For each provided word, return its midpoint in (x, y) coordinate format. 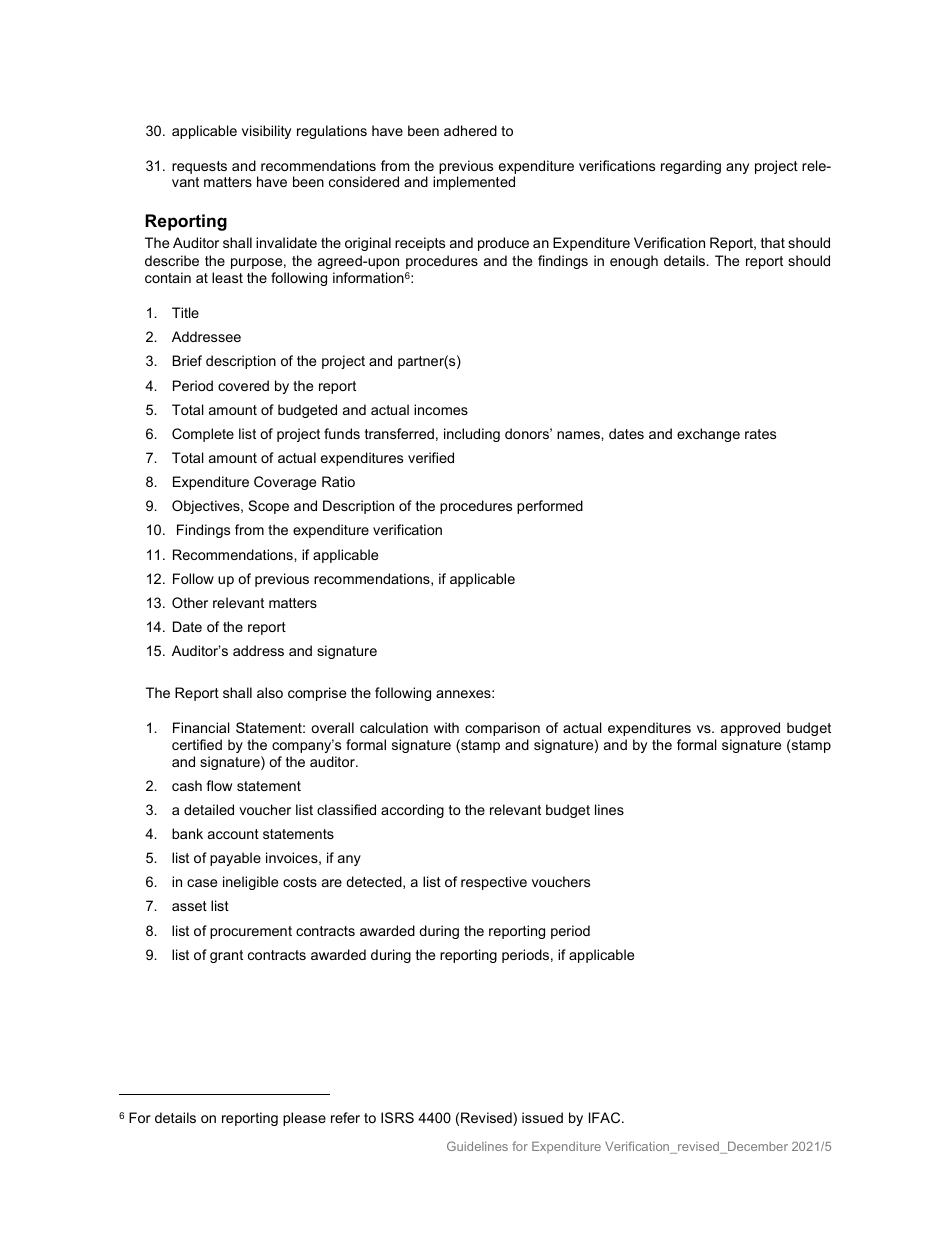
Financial (201, 727)
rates (760, 434)
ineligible (250, 883)
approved (750, 729)
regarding (691, 167)
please (304, 1119)
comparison (502, 729)
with (446, 727)
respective (494, 883)
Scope (268, 507)
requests (199, 167)
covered (243, 385)
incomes (441, 409)
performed (550, 507)
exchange (708, 435)
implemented (474, 183)
